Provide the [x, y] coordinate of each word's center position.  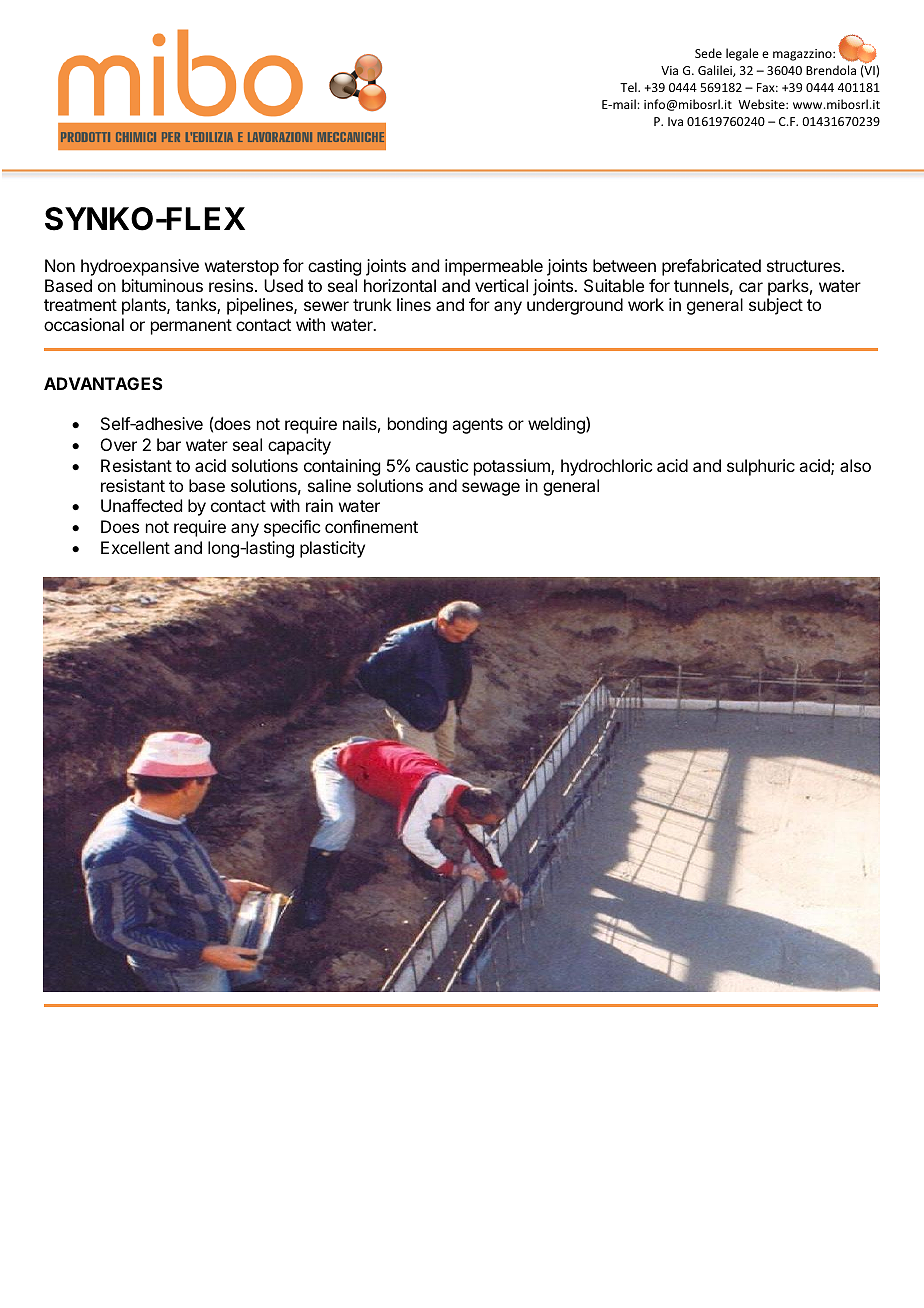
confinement [371, 526]
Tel [629, 87]
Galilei [716, 71]
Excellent [135, 547]
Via [669, 70]
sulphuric [761, 467]
